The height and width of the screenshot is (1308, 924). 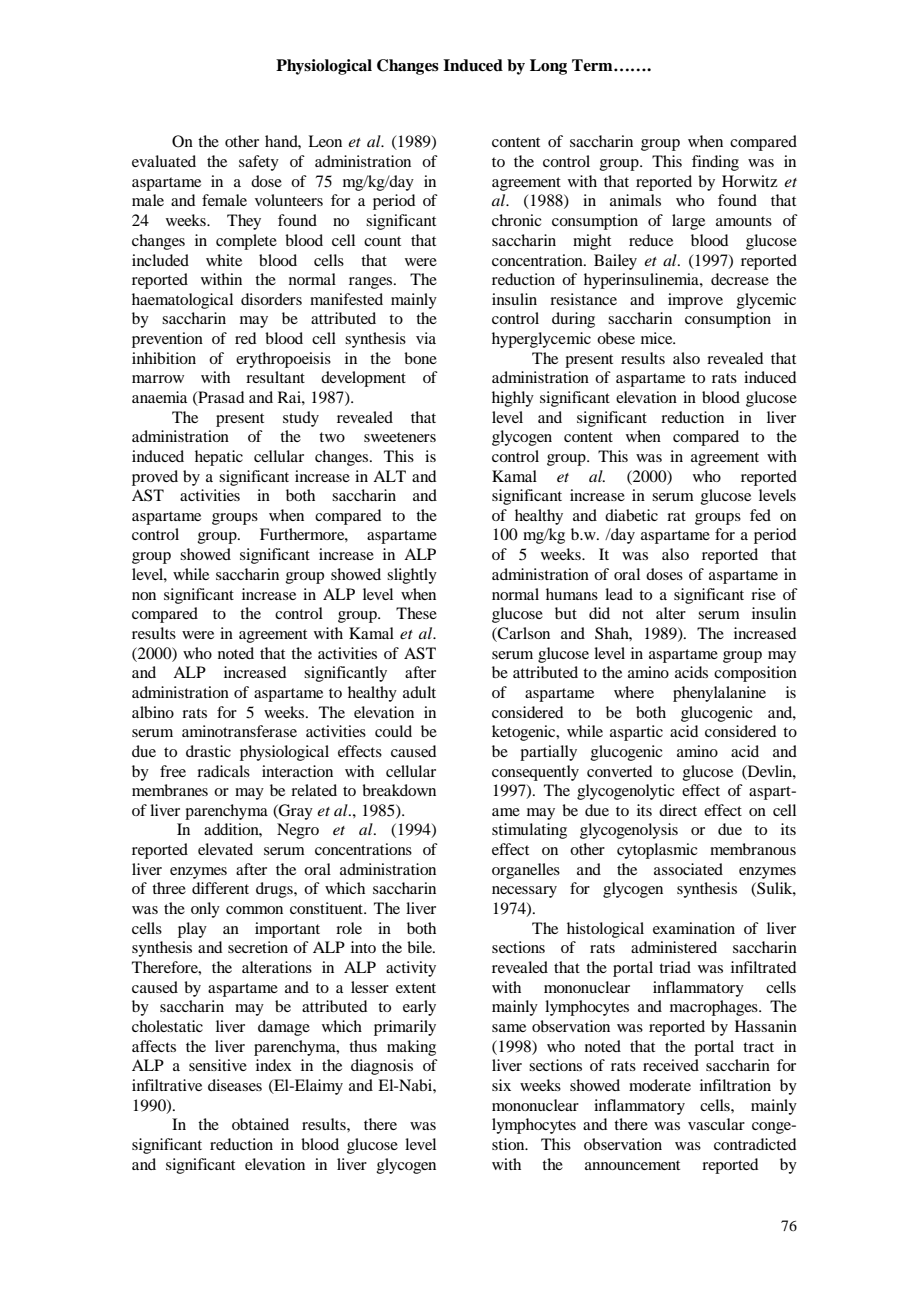 I want to click on obtained, so click(x=260, y=1124).
